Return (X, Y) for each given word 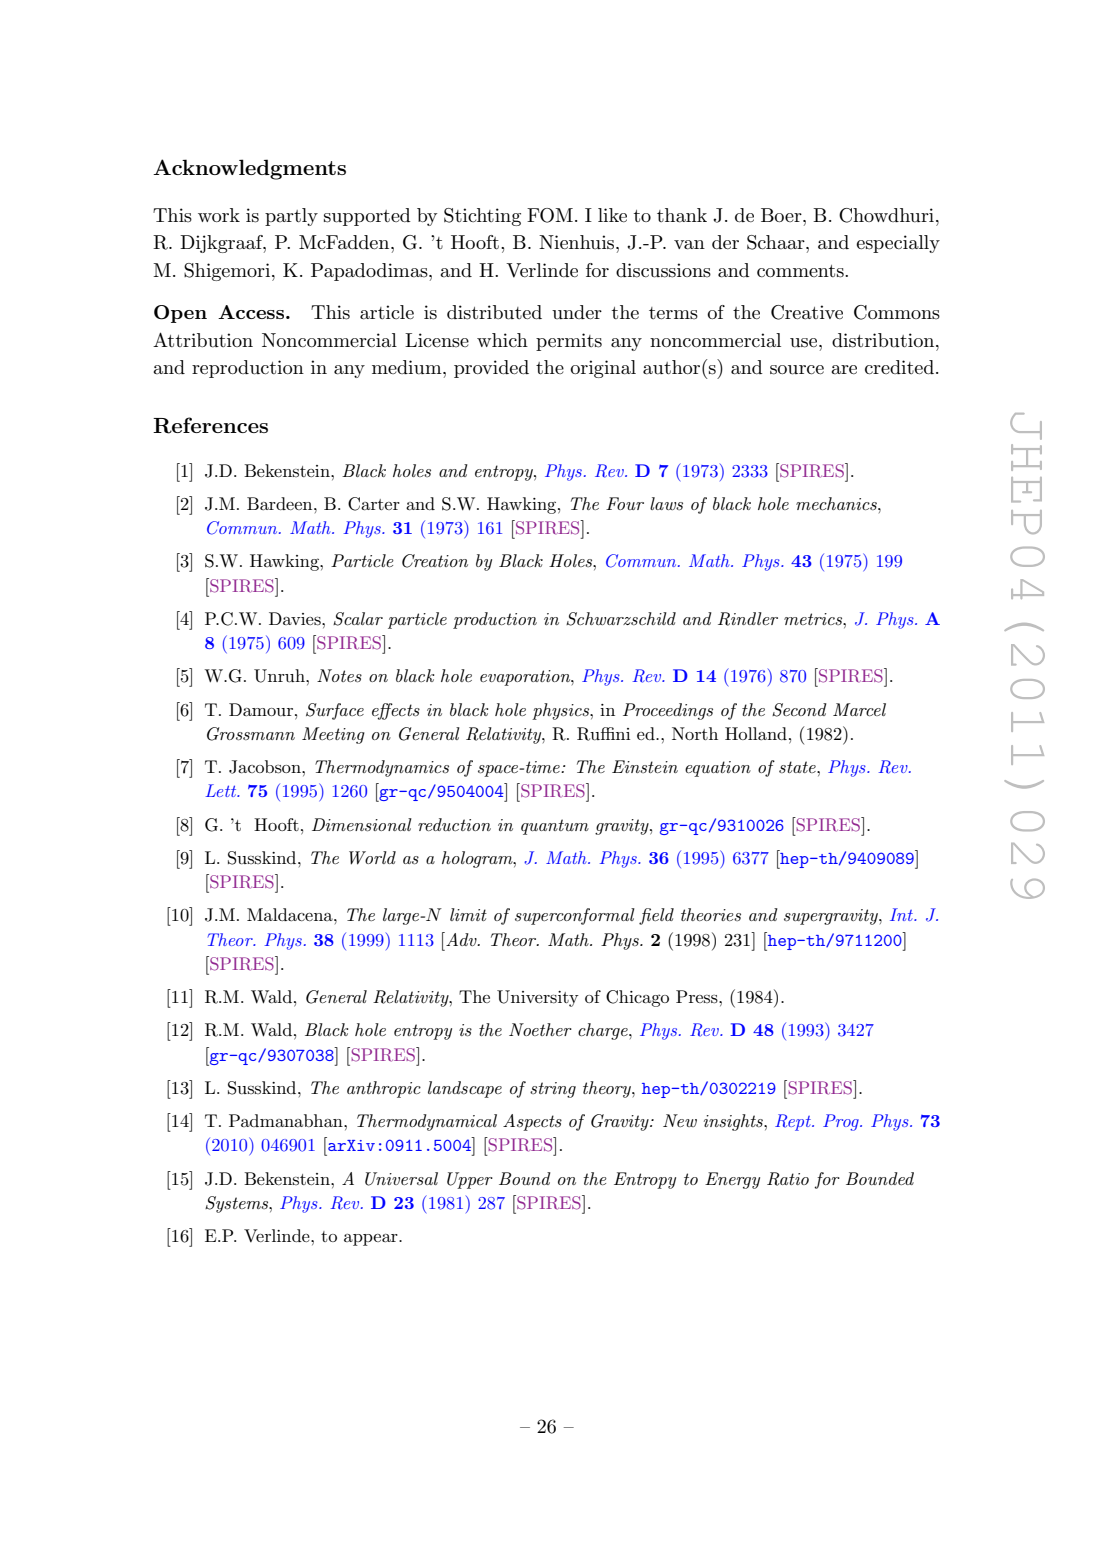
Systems (238, 1204)
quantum (555, 827)
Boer (782, 215)
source (797, 370)
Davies (296, 619)
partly (291, 217)
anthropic (384, 1089)
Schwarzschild (621, 619)
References (210, 425)
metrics (814, 619)
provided (491, 369)
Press (698, 997)
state (798, 767)
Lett (222, 790)
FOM (550, 215)
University (538, 998)
